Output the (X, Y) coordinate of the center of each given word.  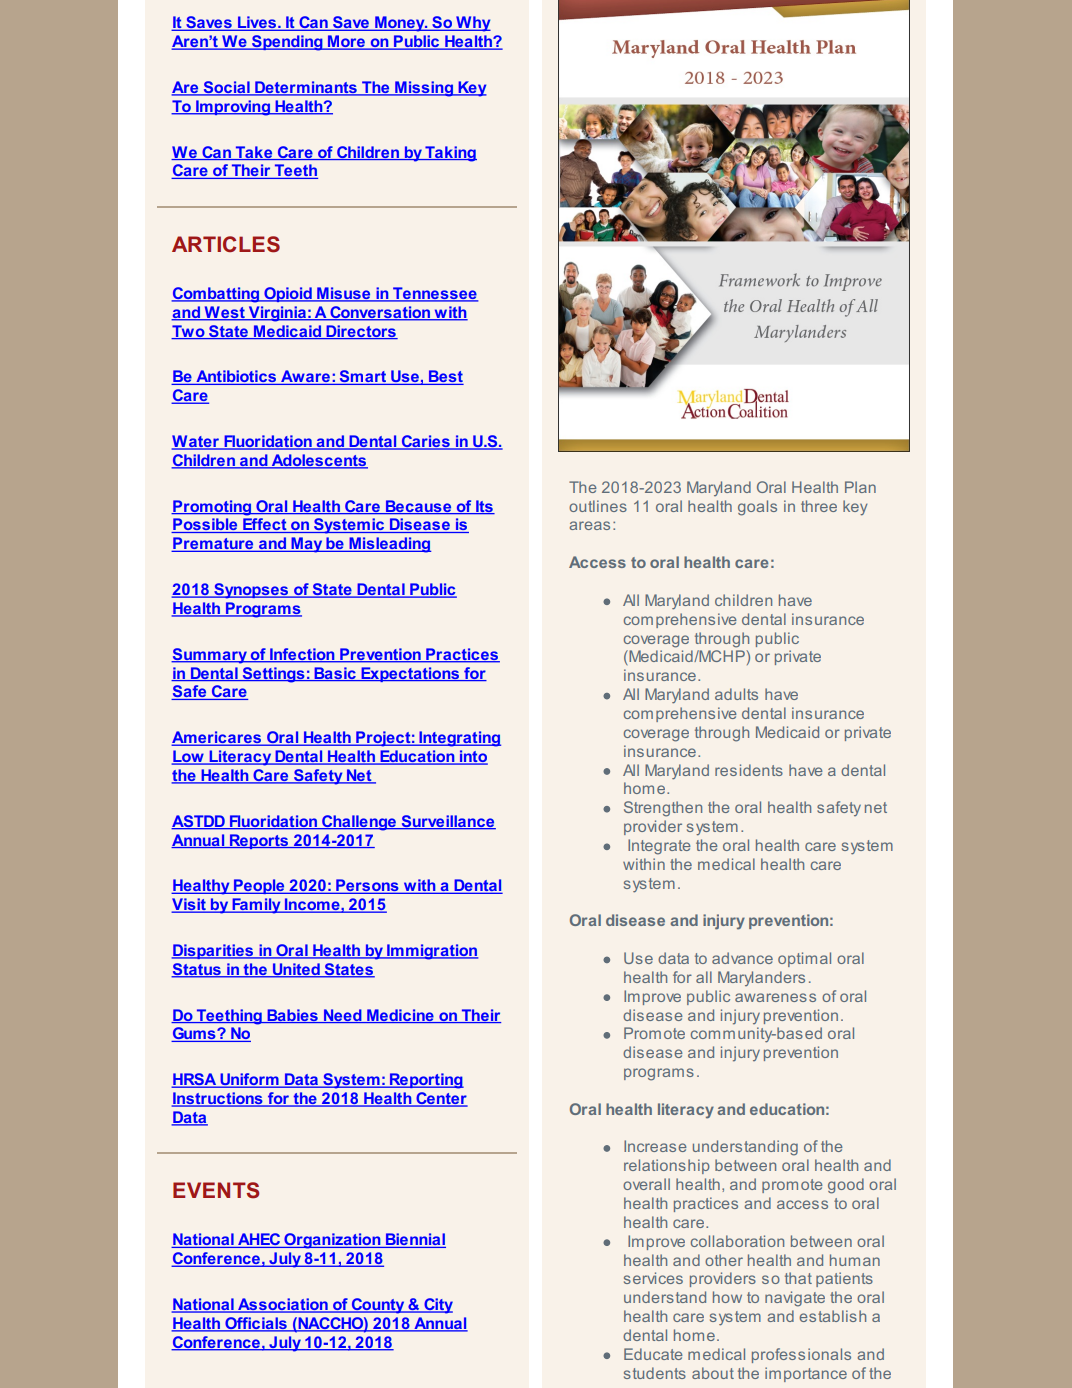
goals (757, 508)
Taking (450, 154)
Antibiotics (236, 377)
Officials (256, 1324)
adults (736, 694)
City (437, 1306)
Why (472, 24)
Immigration (431, 952)
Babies (292, 1016)
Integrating (459, 739)
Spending (287, 43)
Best (445, 377)
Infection (302, 655)
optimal (804, 959)
